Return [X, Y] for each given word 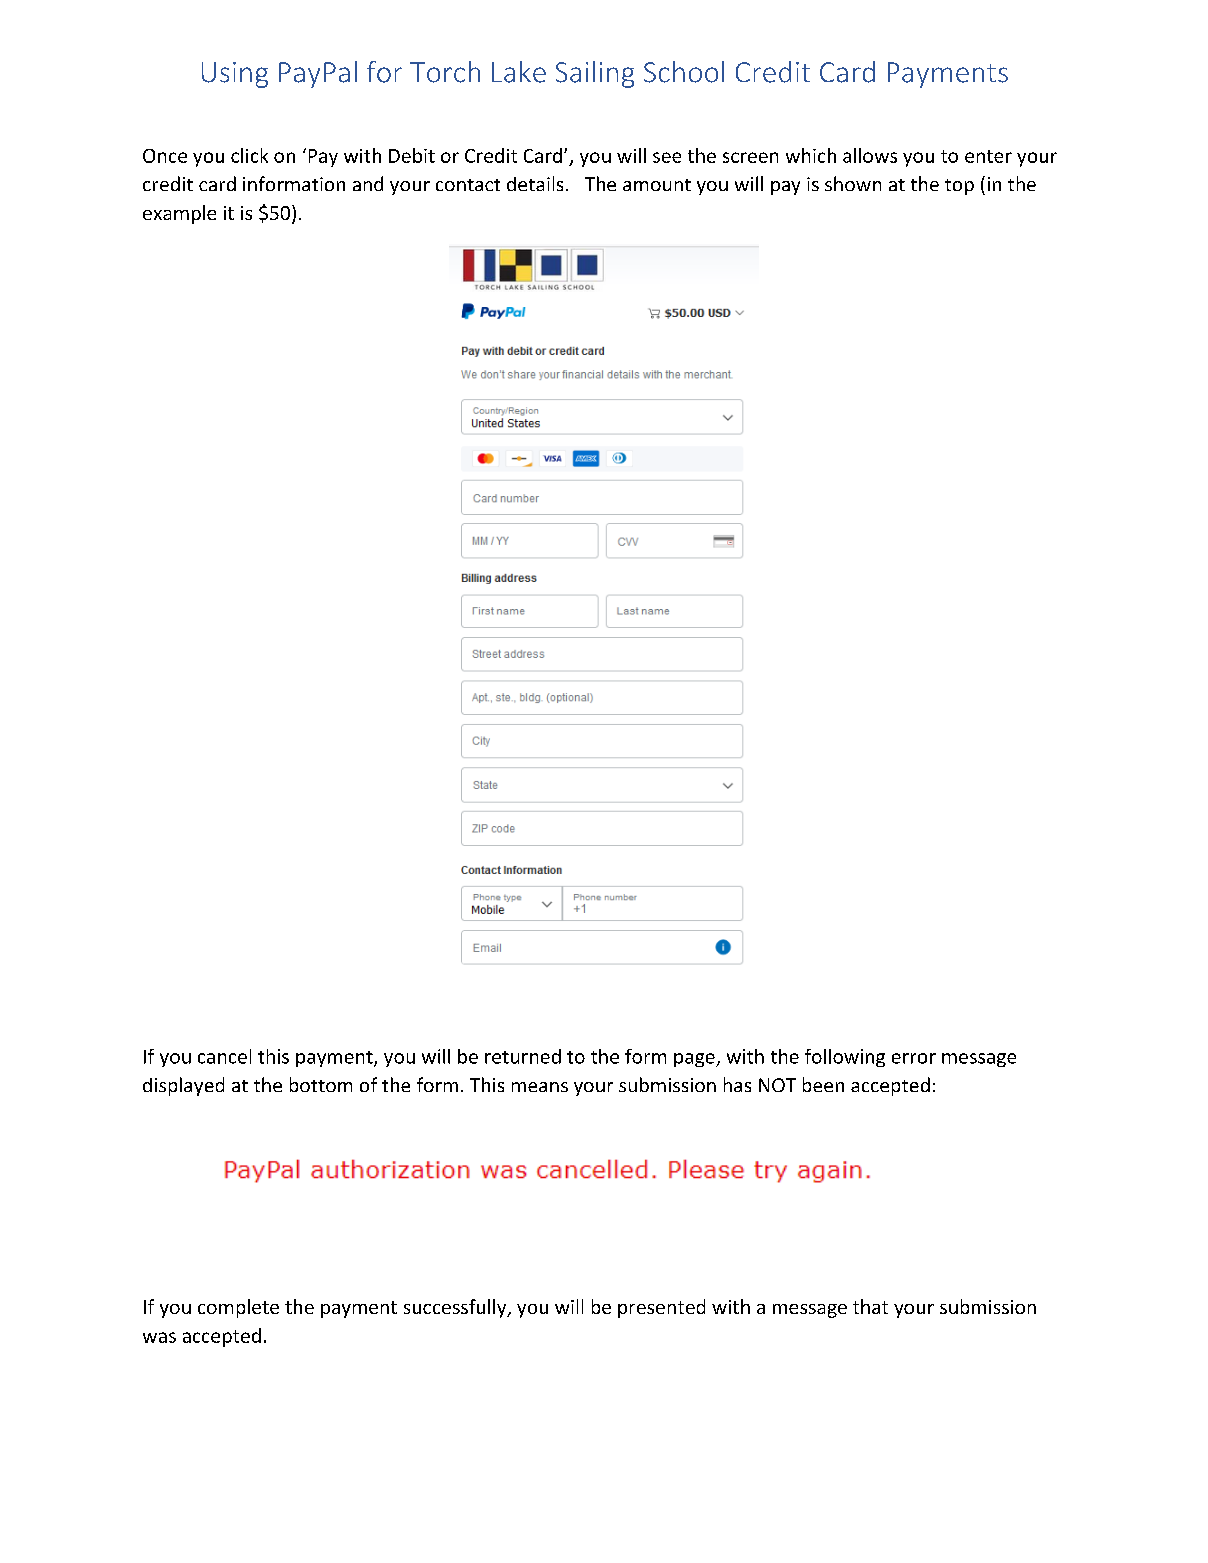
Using [235, 75]
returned [523, 1056]
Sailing [595, 74]
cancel [224, 1056]
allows [870, 155]
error [914, 1058]
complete [238, 1308]
